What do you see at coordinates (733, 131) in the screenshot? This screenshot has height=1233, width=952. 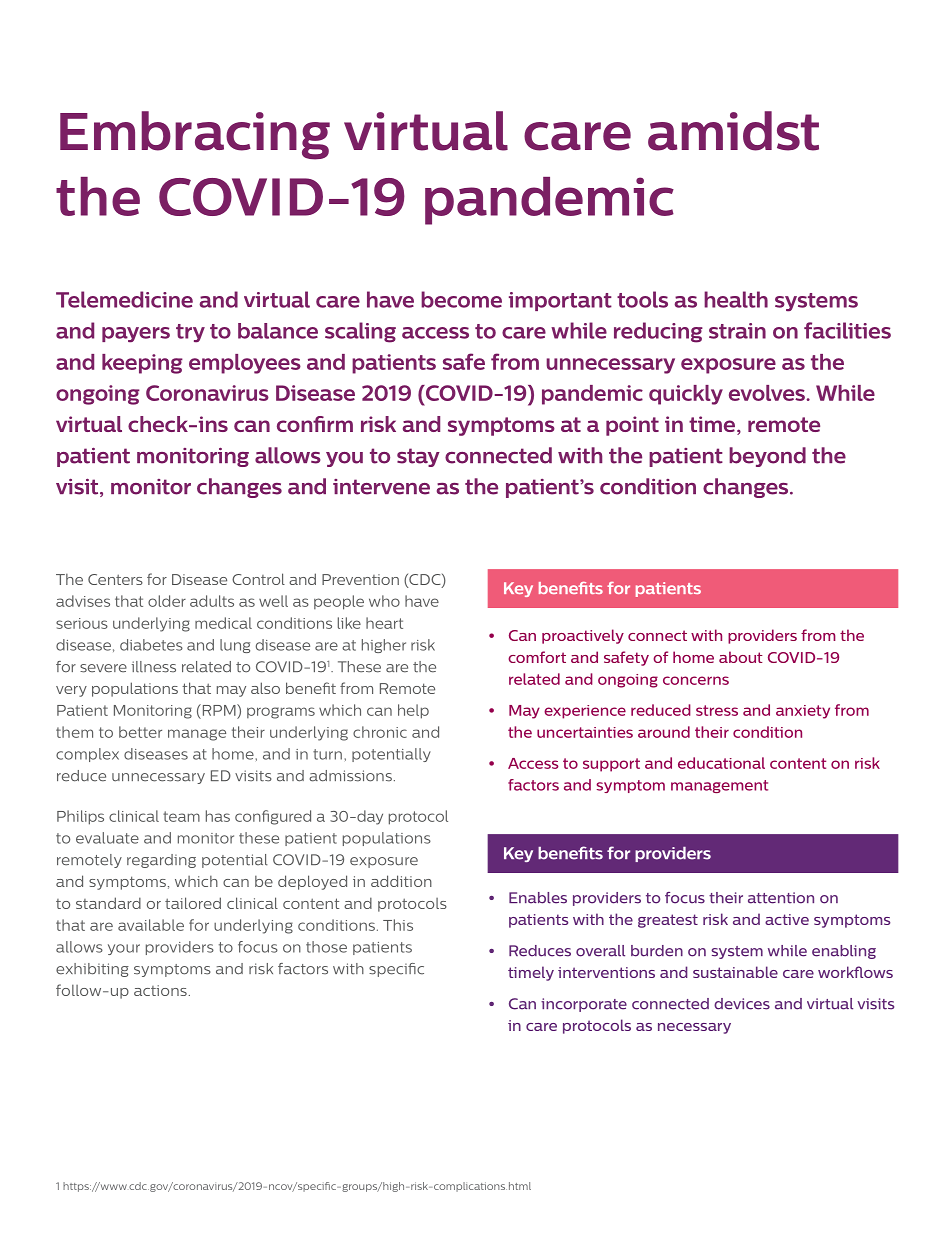 I see `amidst` at bounding box center [733, 131].
